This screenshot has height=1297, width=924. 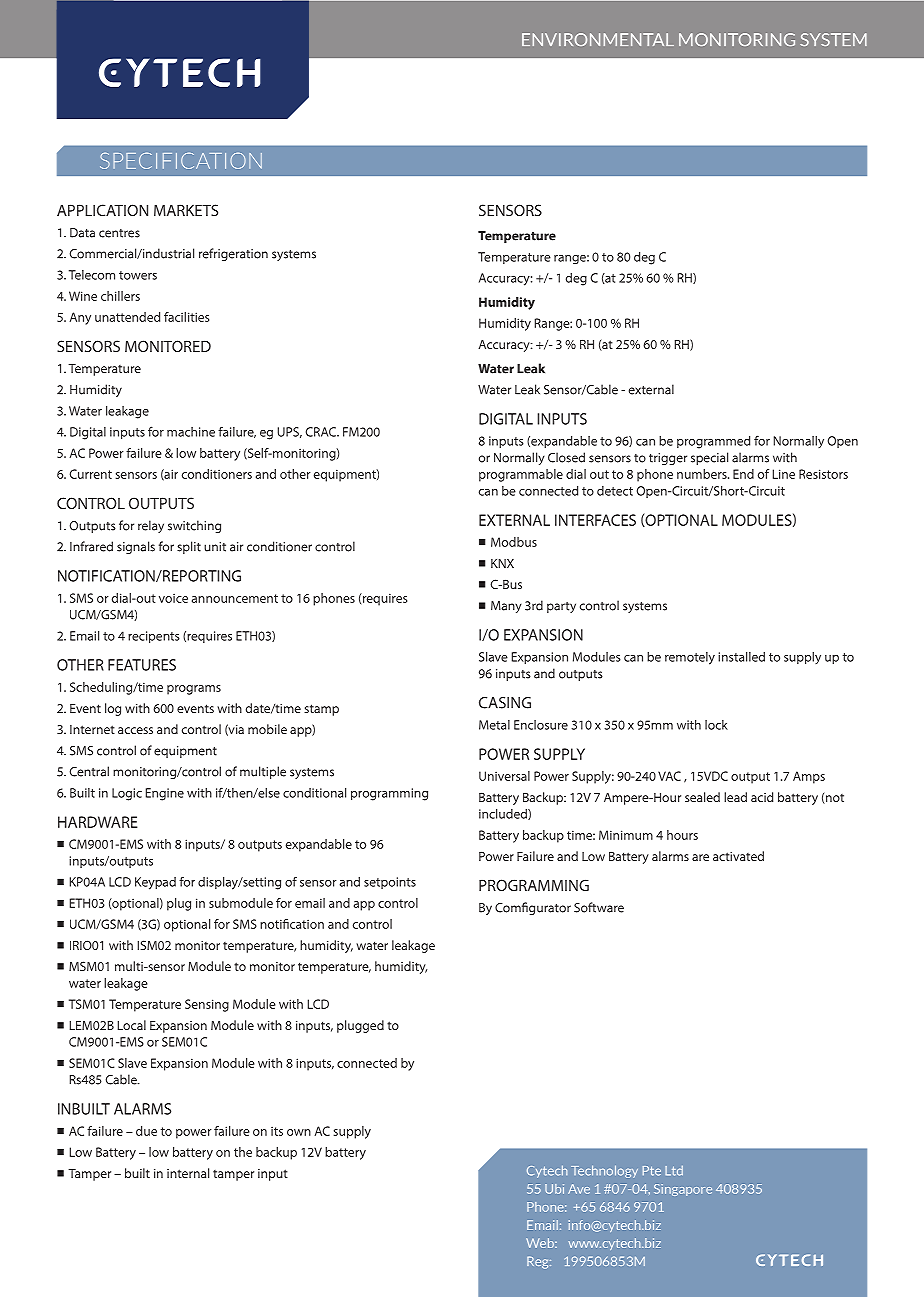 I want to click on installed, so click(x=741, y=657).
